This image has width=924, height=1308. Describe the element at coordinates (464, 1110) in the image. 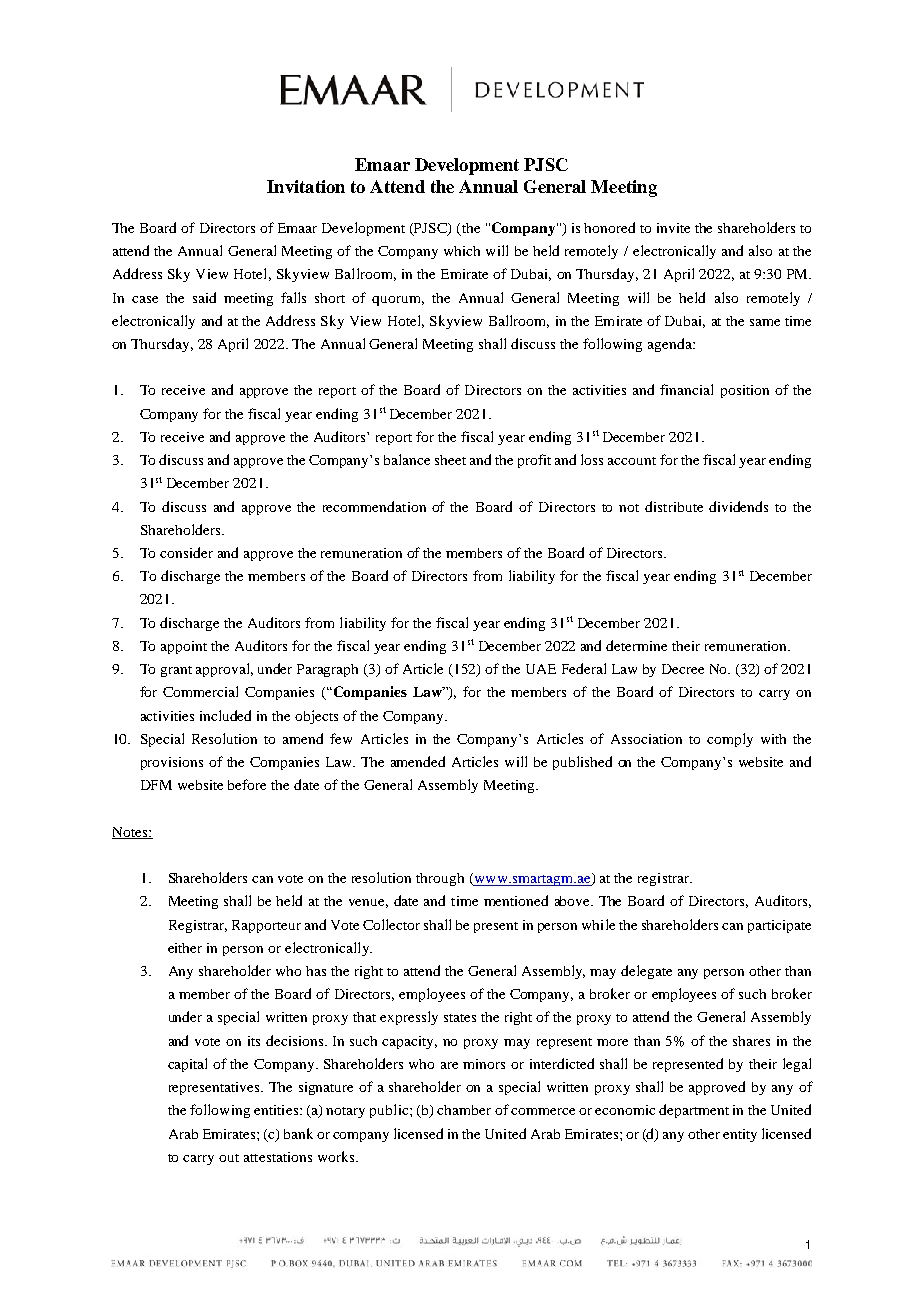

I see `chamber` at that location.
